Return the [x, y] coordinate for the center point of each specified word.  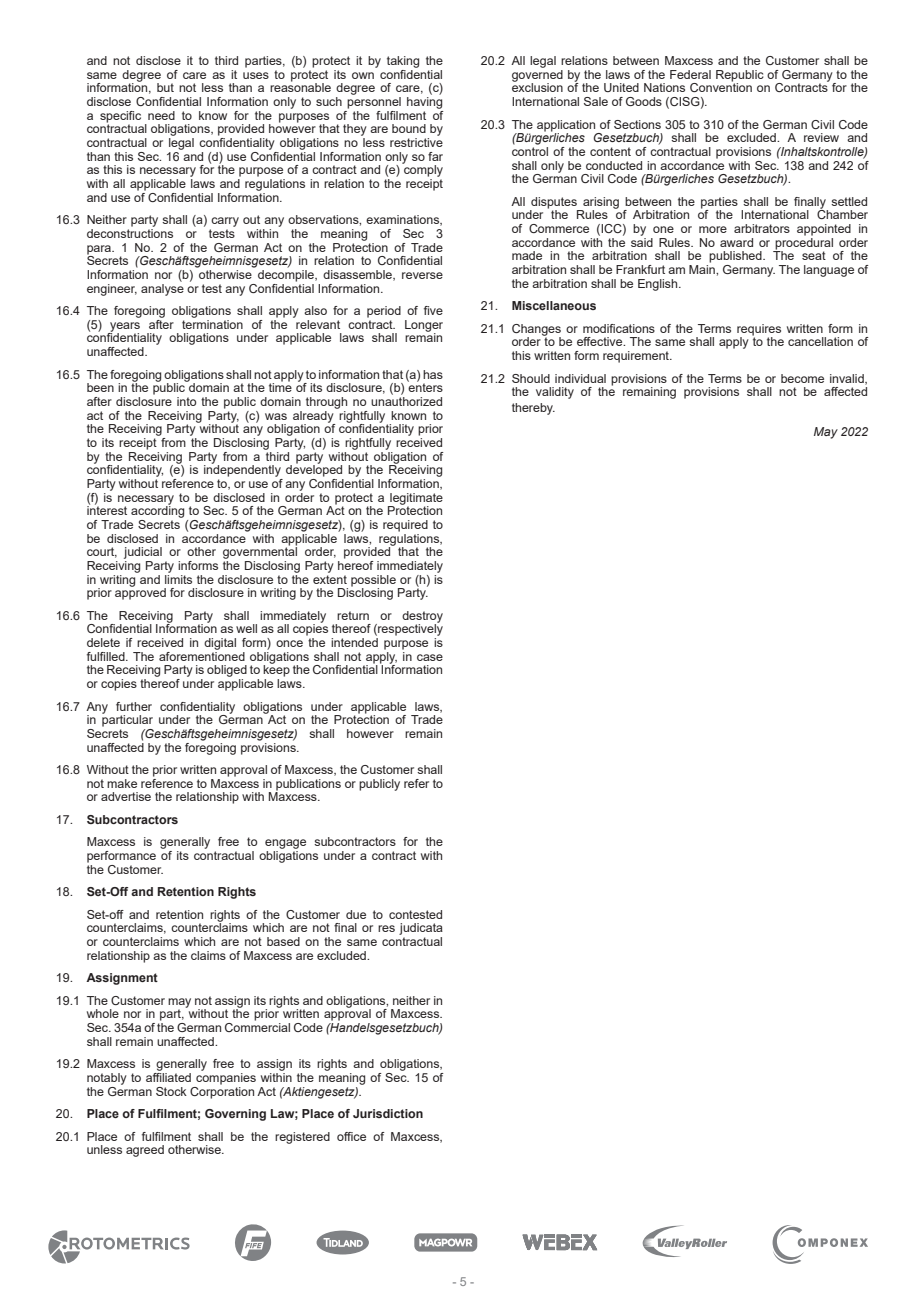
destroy [422, 618]
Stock [171, 1091]
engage [285, 844]
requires [759, 331]
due [356, 914]
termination [212, 323]
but [165, 87]
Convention [721, 86]
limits [178, 578]
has [433, 374]
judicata [421, 929]
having [424, 101]
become [802, 378]
